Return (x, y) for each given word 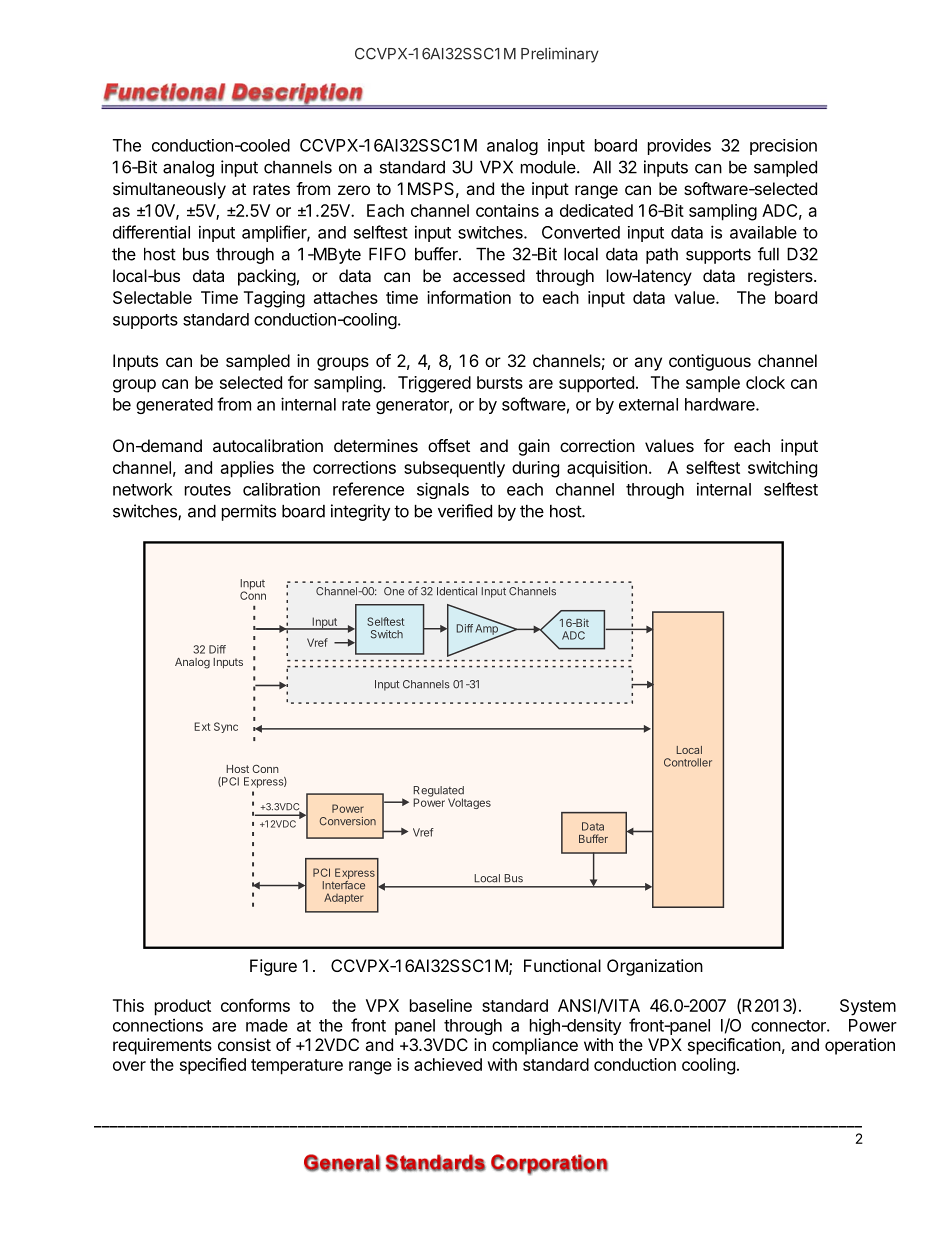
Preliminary (560, 55)
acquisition (607, 469)
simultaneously (169, 190)
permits (249, 512)
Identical (457, 591)
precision (783, 147)
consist (244, 1044)
